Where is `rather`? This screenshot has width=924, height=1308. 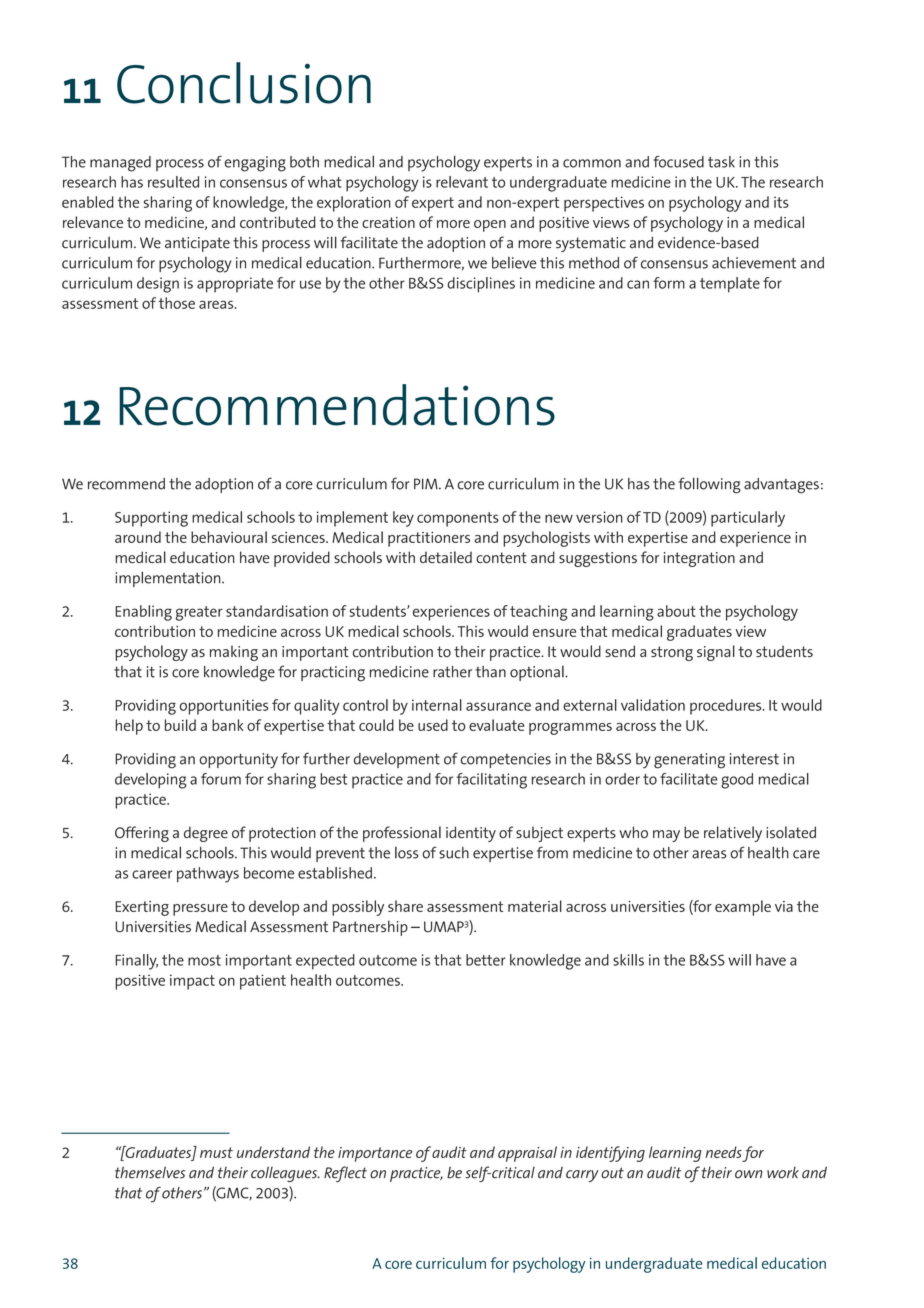
rather is located at coordinates (452, 672).
